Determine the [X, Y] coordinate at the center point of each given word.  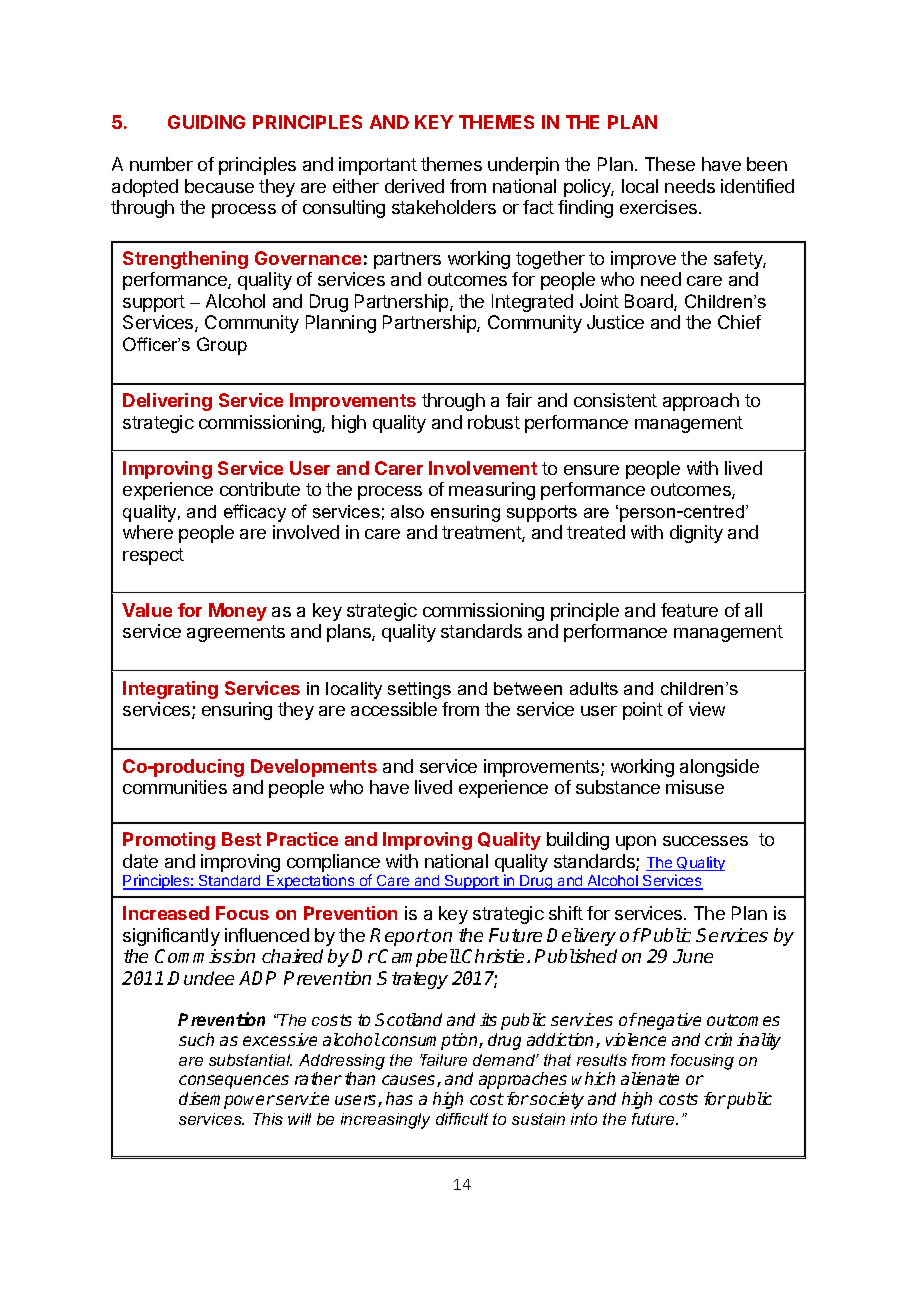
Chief [739, 322]
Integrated [532, 303]
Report [400, 937]
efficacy [255, 513]
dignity [696, 534]
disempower [227, 1100]
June [693, 956]
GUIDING [206, 122]
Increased [166, 913]
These [670, 164]
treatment [482, 534]
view [707, 709]
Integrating [170, 690]
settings [419, 690]
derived [414, 186]
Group [222, 346]
